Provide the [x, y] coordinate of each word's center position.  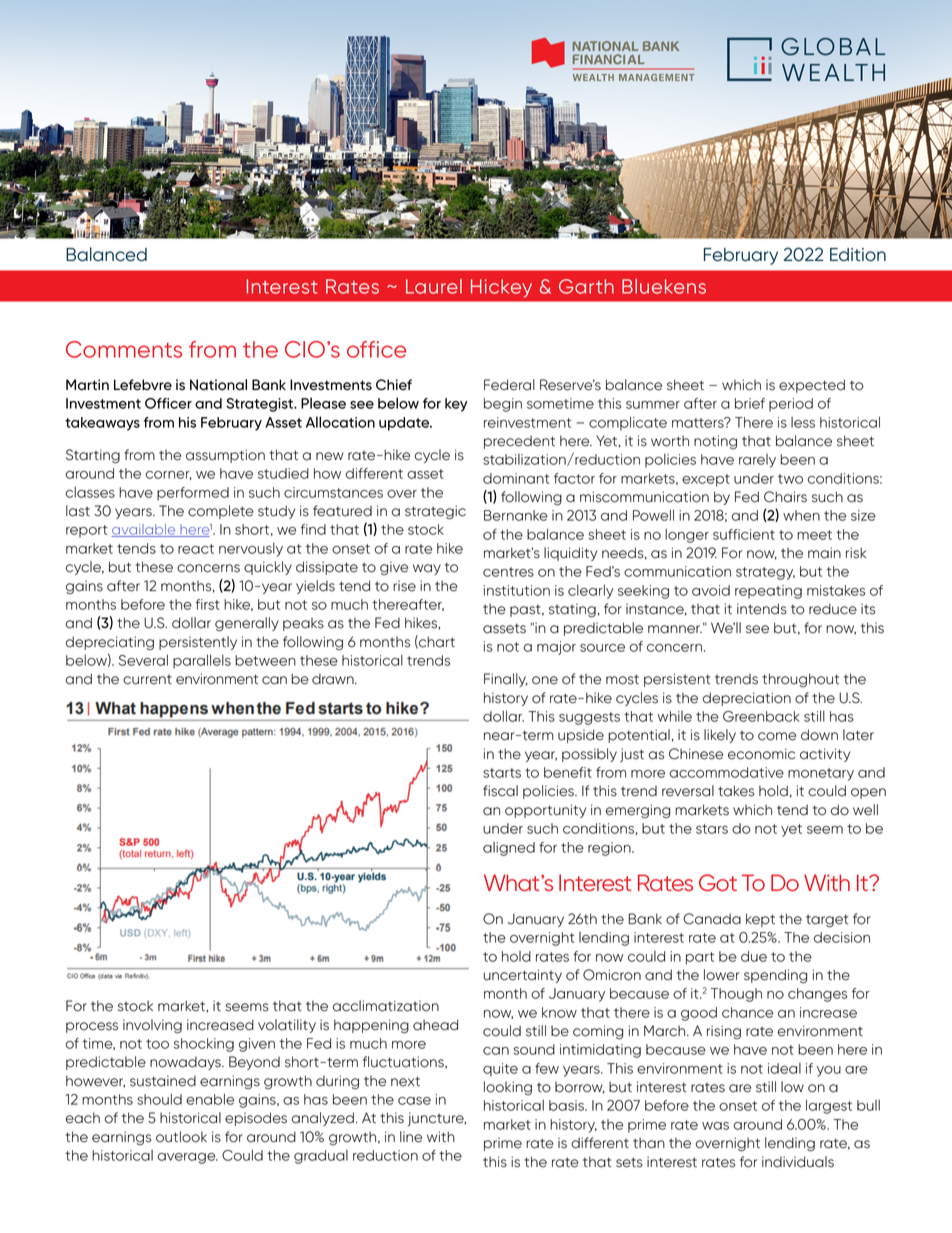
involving [152, 1026]
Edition [858, 255]
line [411, 1137]
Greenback [761, 716]
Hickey [501, 288]
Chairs [785, 497]
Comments [124, 349]
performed [193, 494]
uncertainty [523, 976]
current [147, 680]
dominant [516, 478]
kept [760, 920]
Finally [506, 680]
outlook [181, 1137]
